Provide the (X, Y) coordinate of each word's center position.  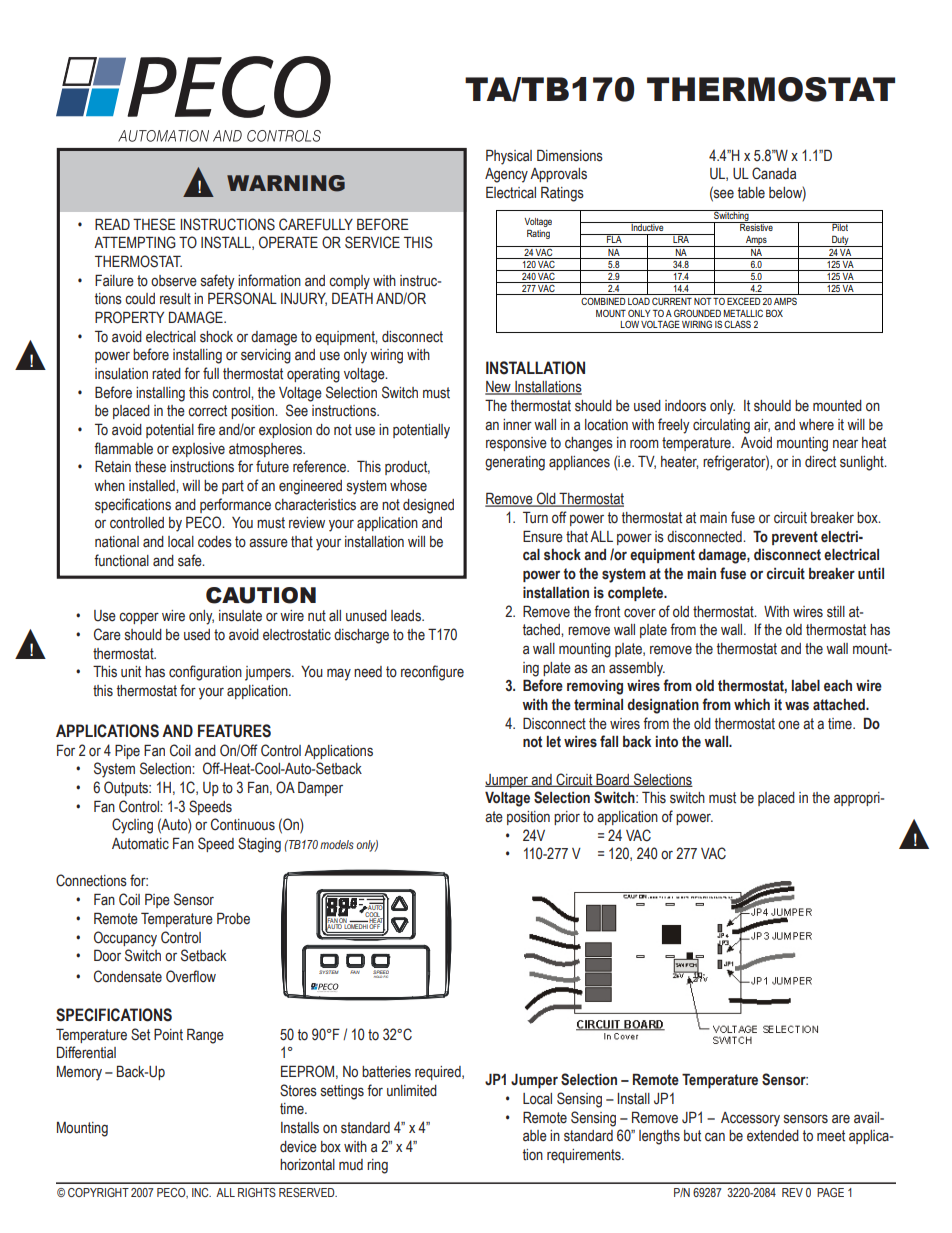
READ (112, 224)
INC (201, 1192)
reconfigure (432, 673)
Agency (506, 175)
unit (131, 672)
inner (517, 425)
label (806, 685)
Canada (774, 173)
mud (351, 1165)
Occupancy (125, 939)
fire (206, 429)
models (337, 844)
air (762, 425)
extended (773, 1136)
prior (567, 818)
